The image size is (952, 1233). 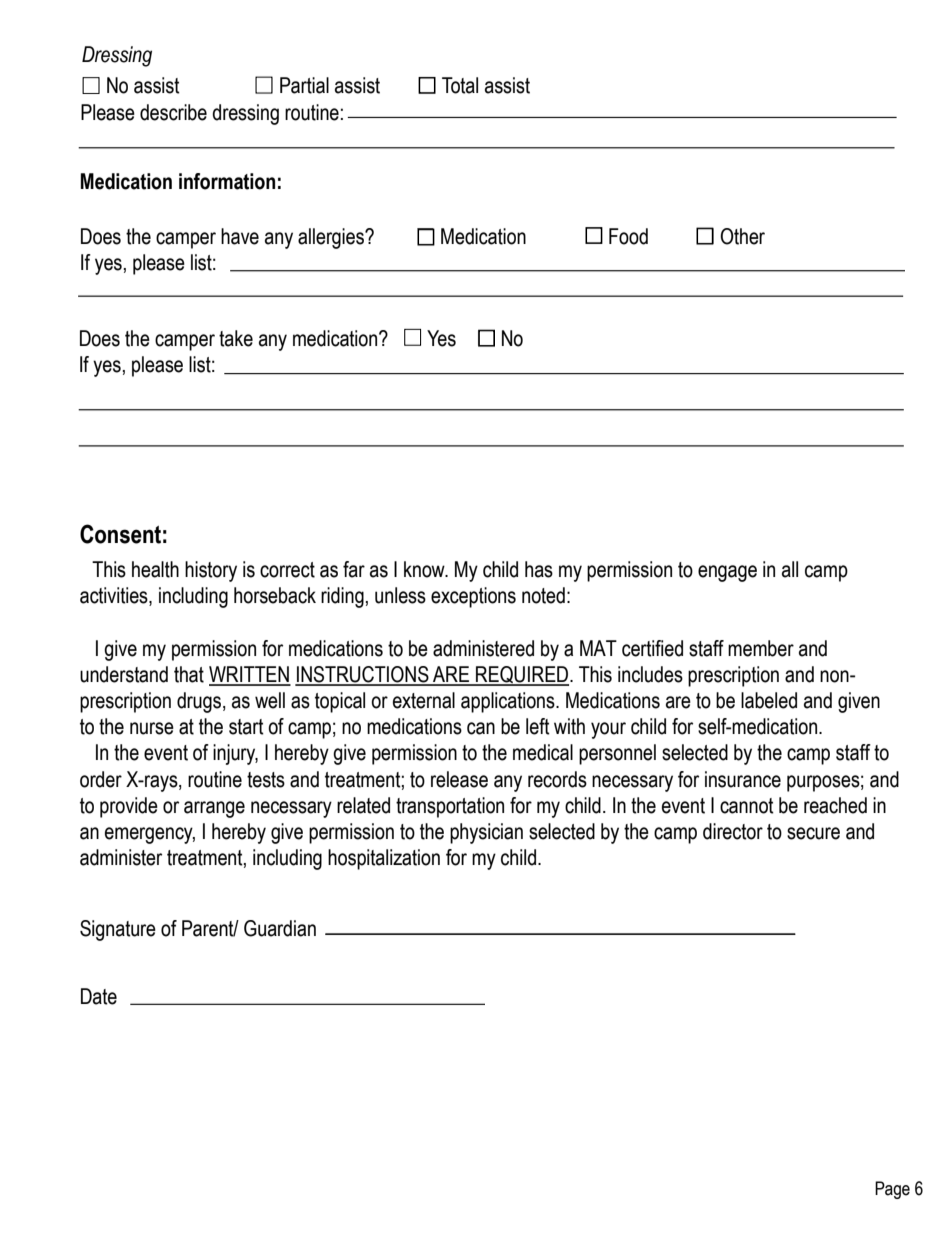 I want to click on Date, so click(x=99, y=996).
